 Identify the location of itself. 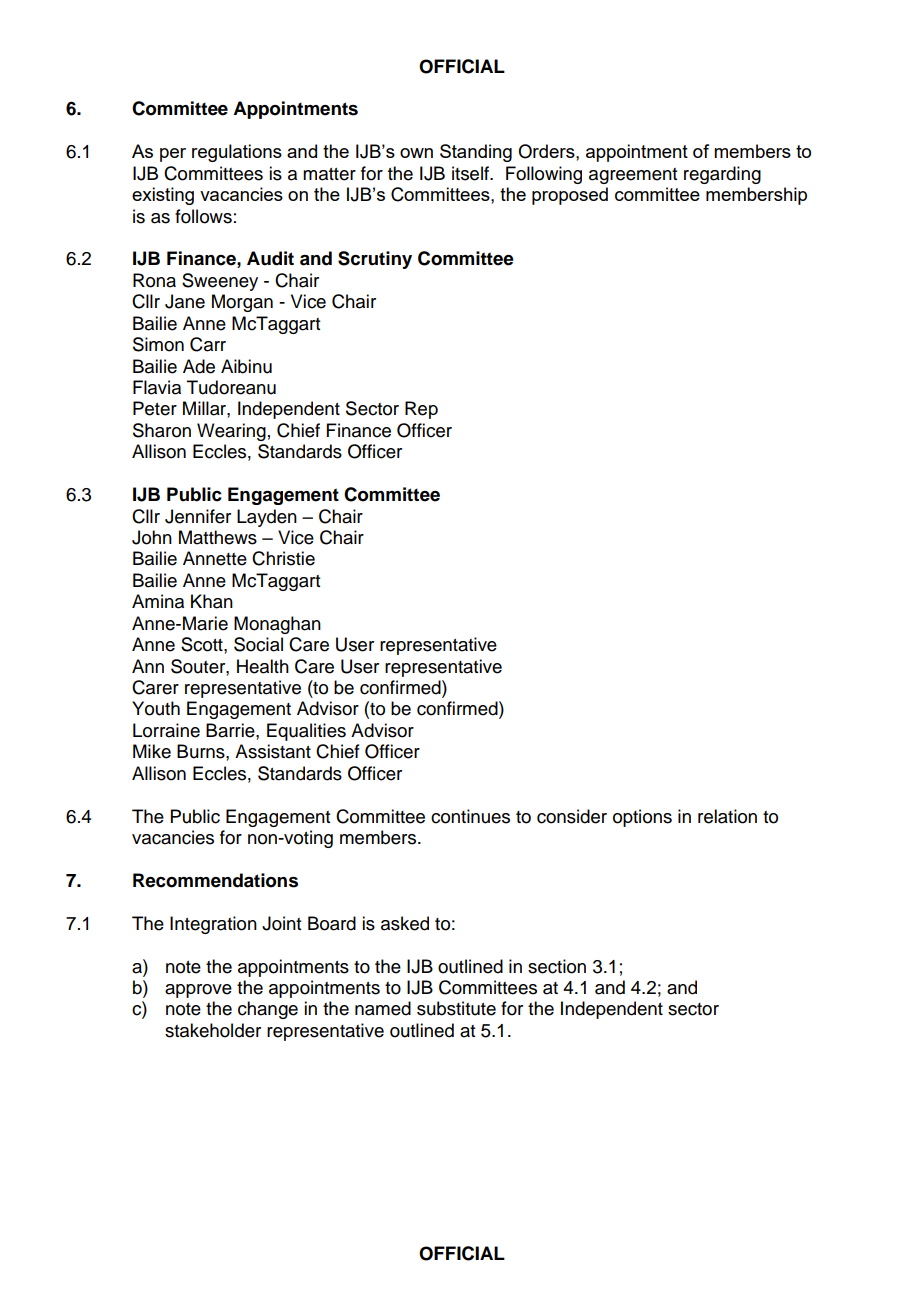
(472, 173).
